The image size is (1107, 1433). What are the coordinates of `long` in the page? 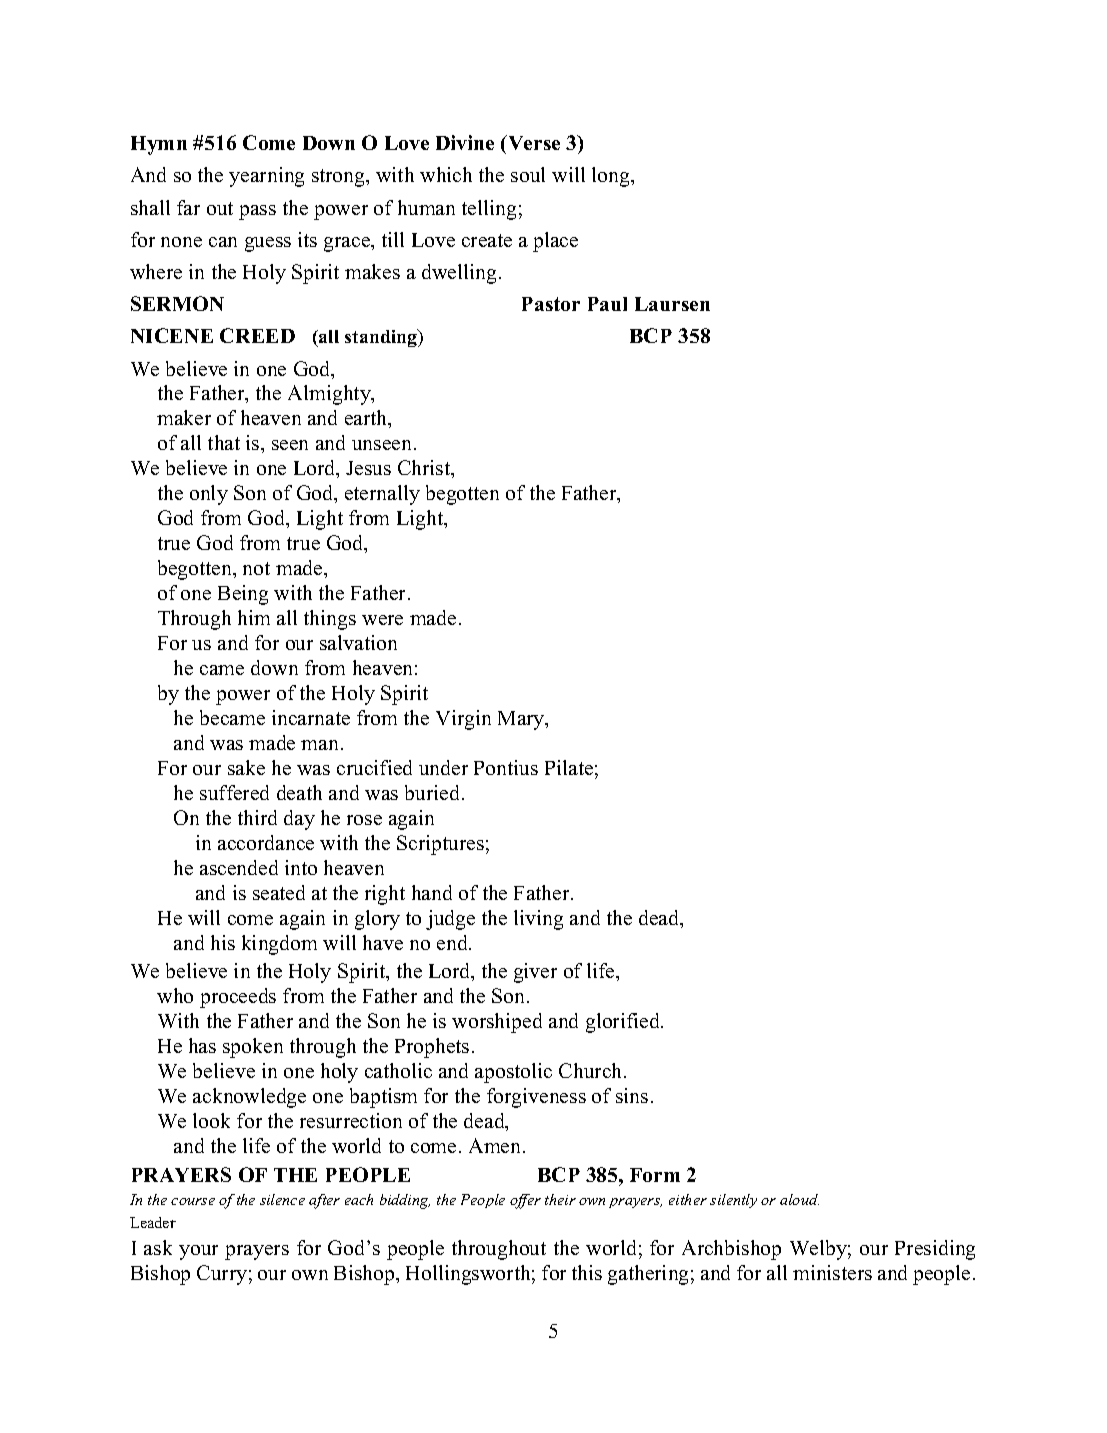 It's located at (612, 177).
